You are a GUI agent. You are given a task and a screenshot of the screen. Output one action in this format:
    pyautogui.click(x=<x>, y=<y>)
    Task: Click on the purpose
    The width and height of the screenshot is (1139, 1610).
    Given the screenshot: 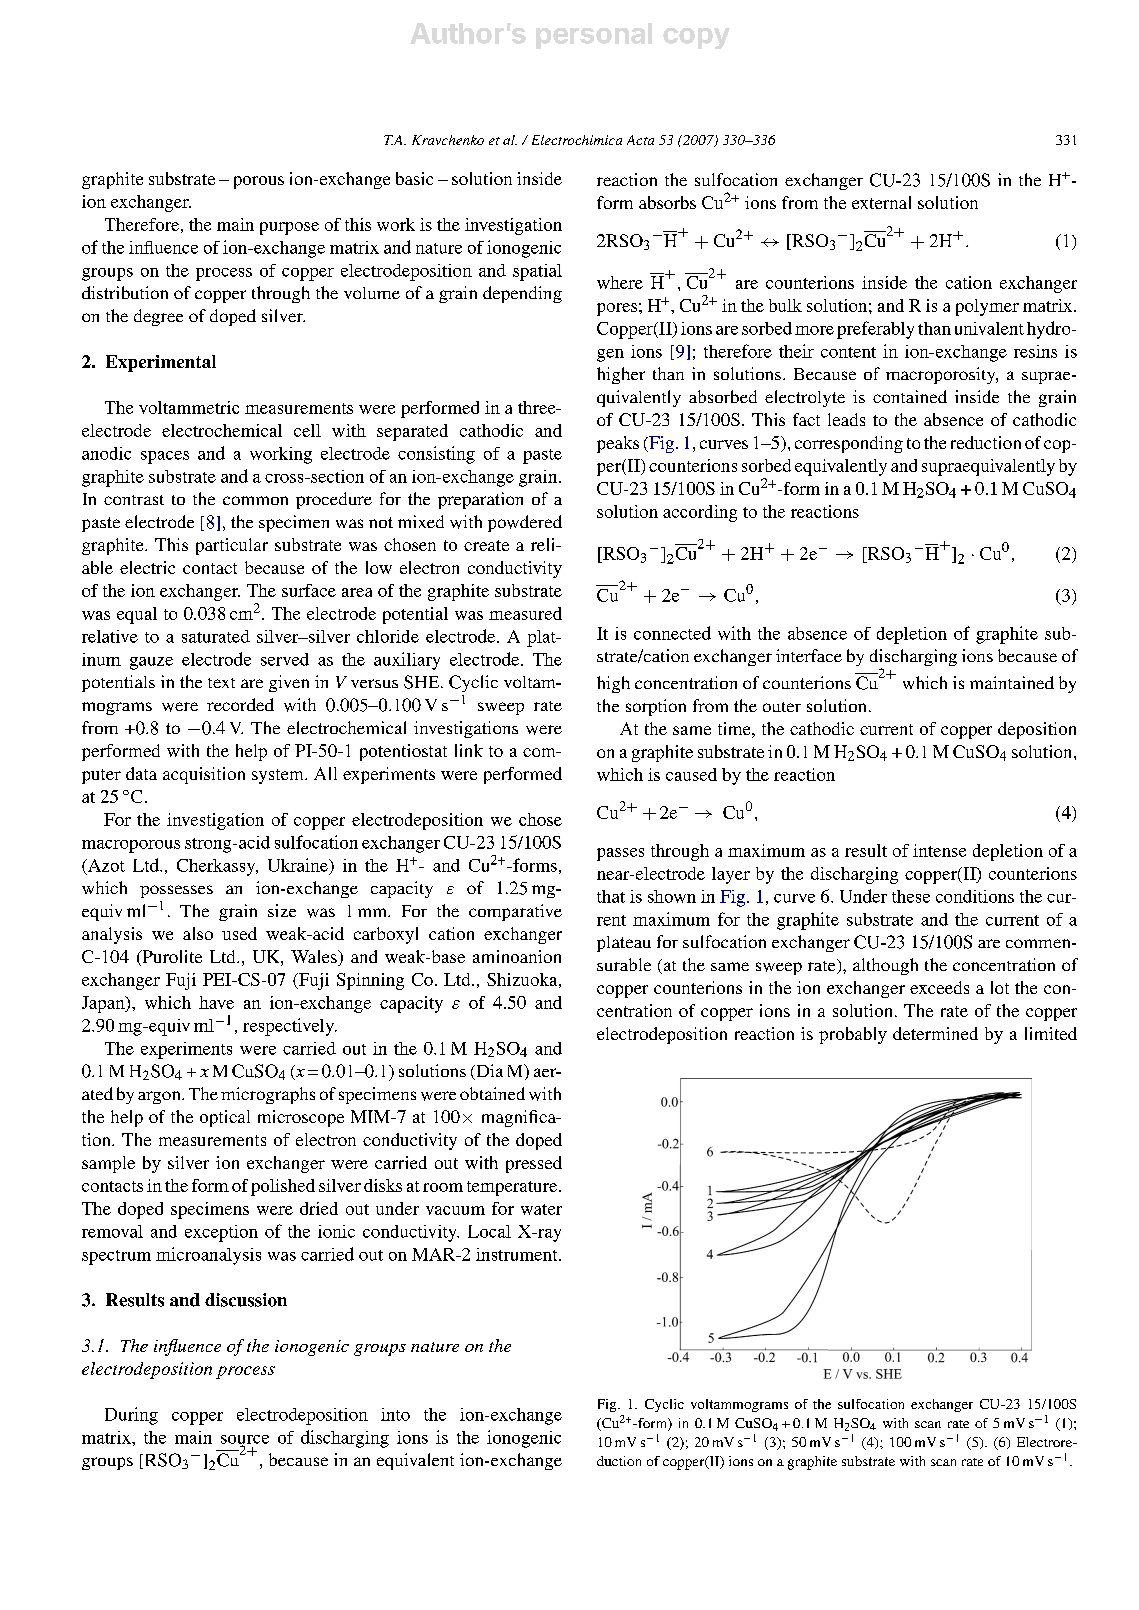 What is the action you would take?
    pyautogui.click(x=289, y=228)
